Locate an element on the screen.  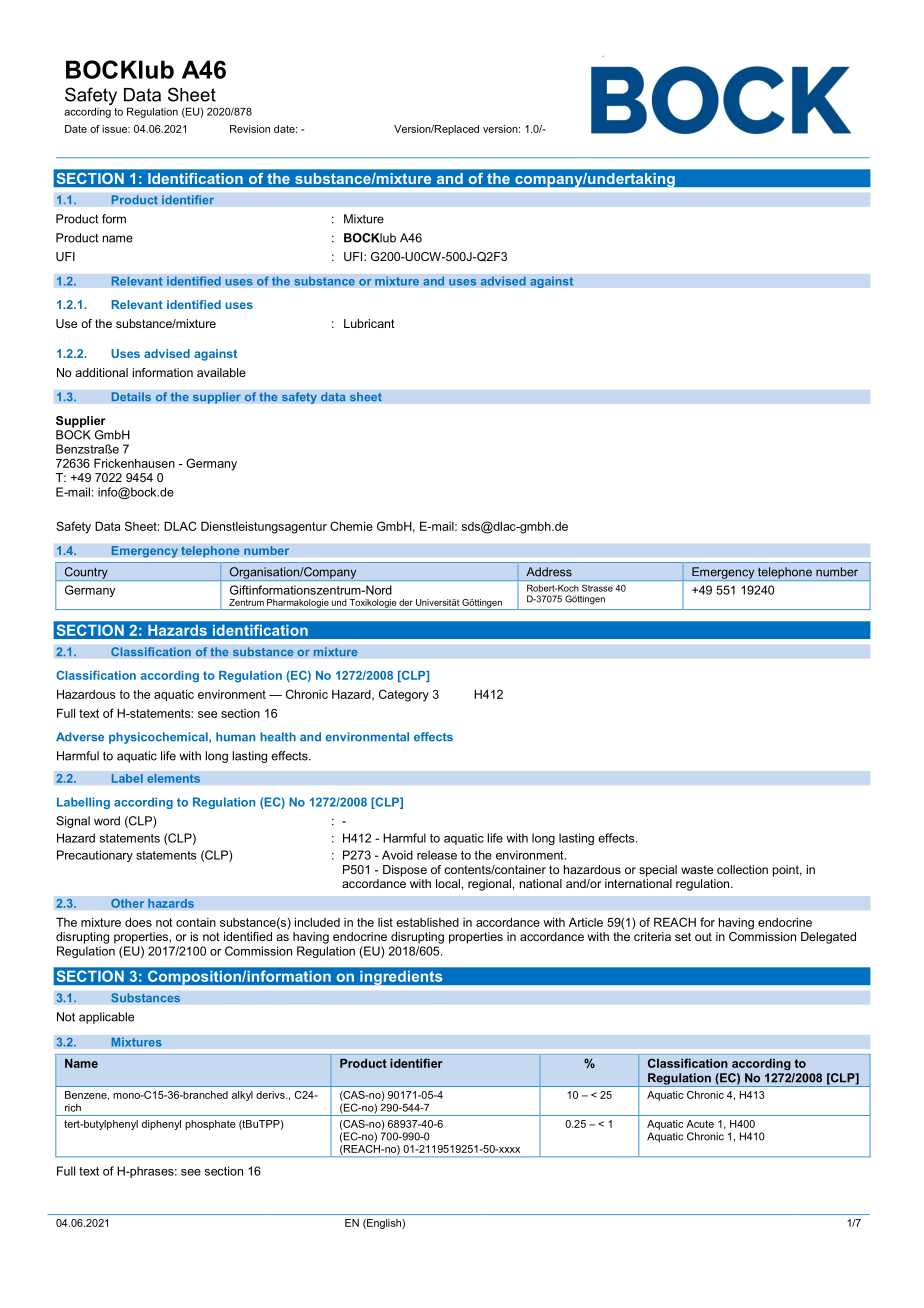
release is located at coordinates (437, 855).
